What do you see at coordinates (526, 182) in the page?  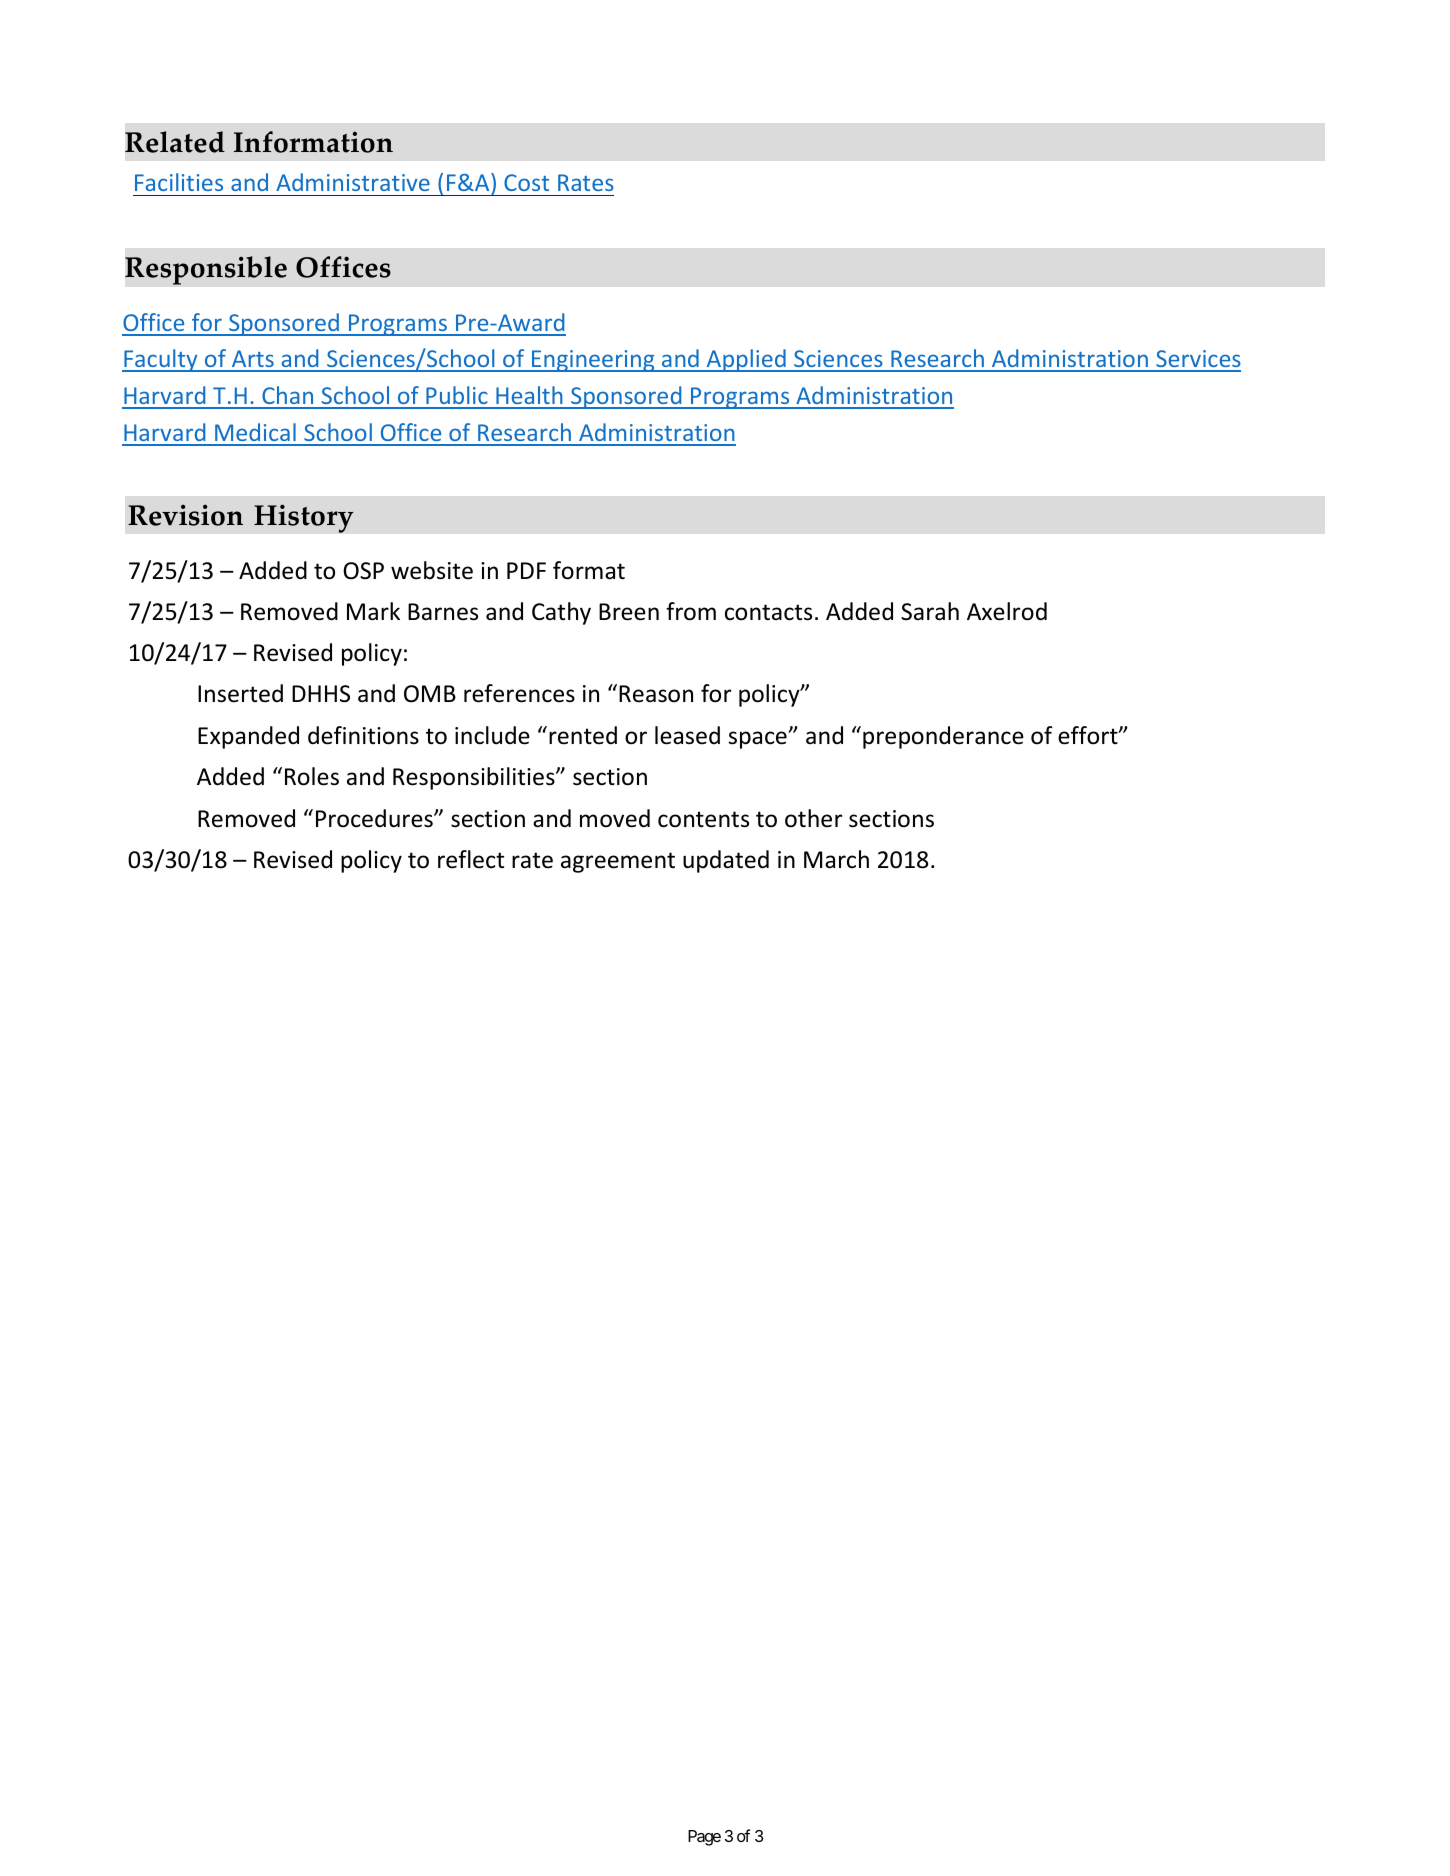 I see `Cost` at bounding box center [526, 182].
